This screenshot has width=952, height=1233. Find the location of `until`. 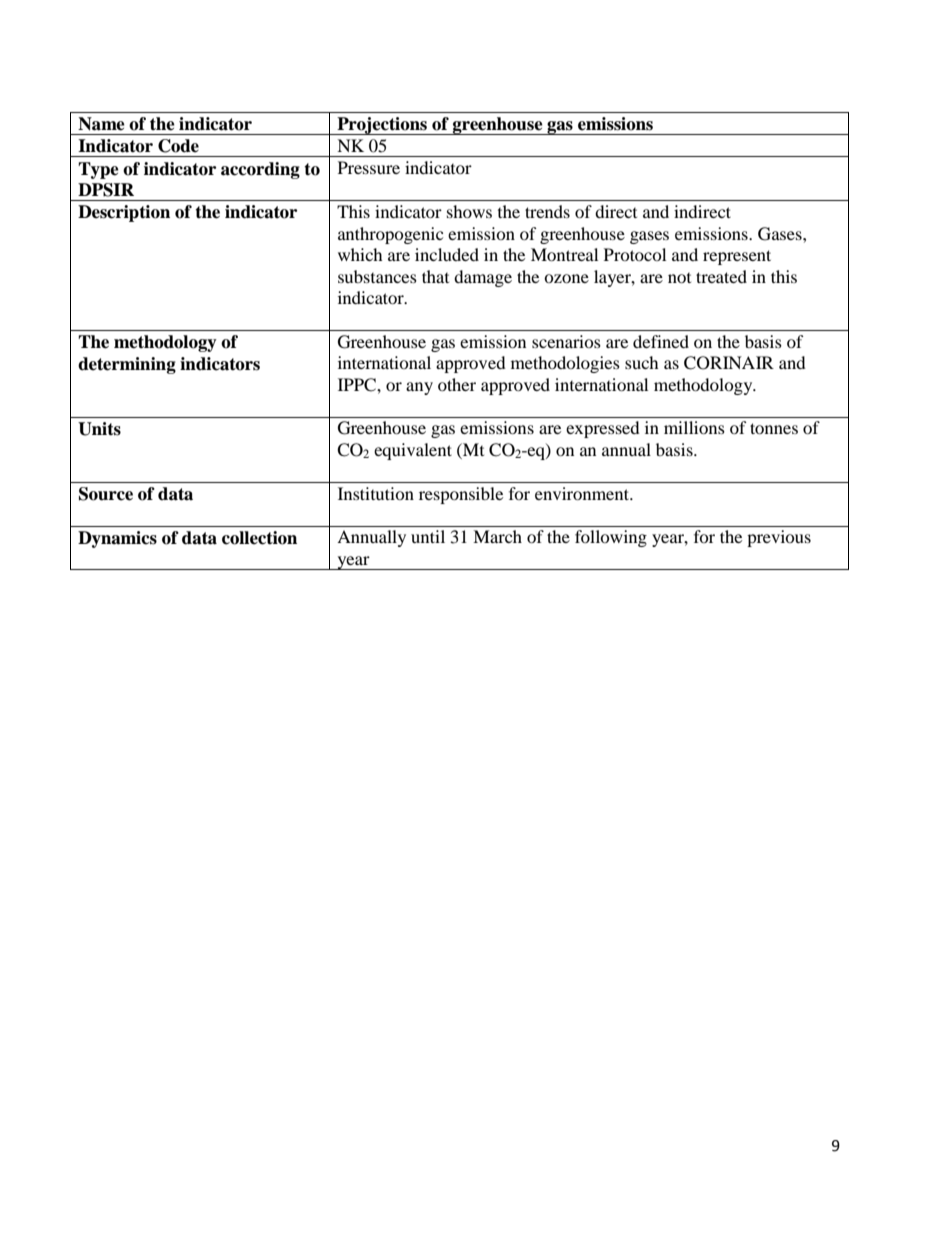

until is located at coordinates (428, 536).
